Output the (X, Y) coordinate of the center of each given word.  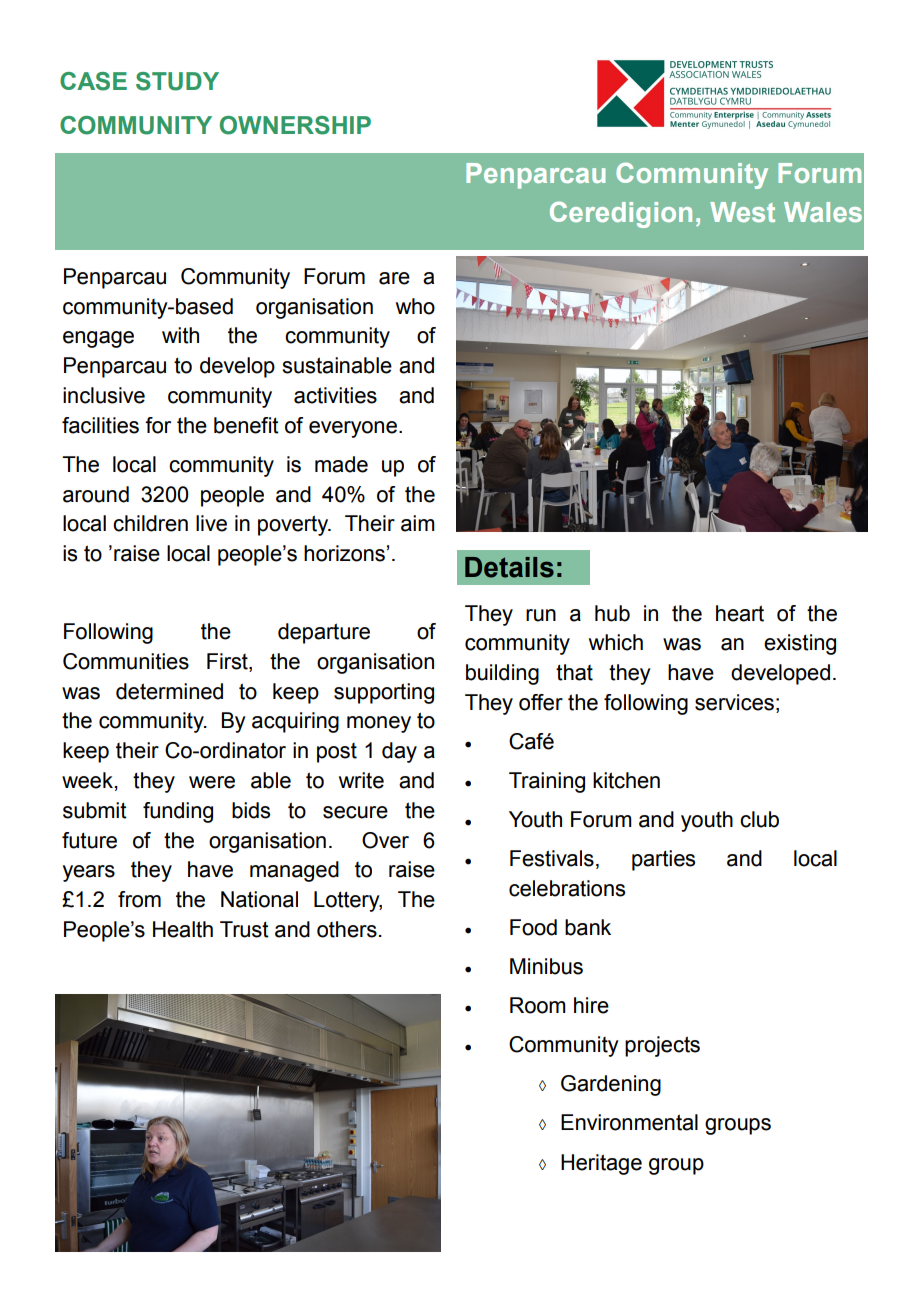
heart (740, 613)
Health (183, 929)
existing (800, 644)
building (502, 674)
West (742, 212)
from (139, 899)
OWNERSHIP (295, 125)
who (415, 306)
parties (663, 860)
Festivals (552, 858)
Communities (126, 661)
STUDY (177, 81)
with (180, 335)
